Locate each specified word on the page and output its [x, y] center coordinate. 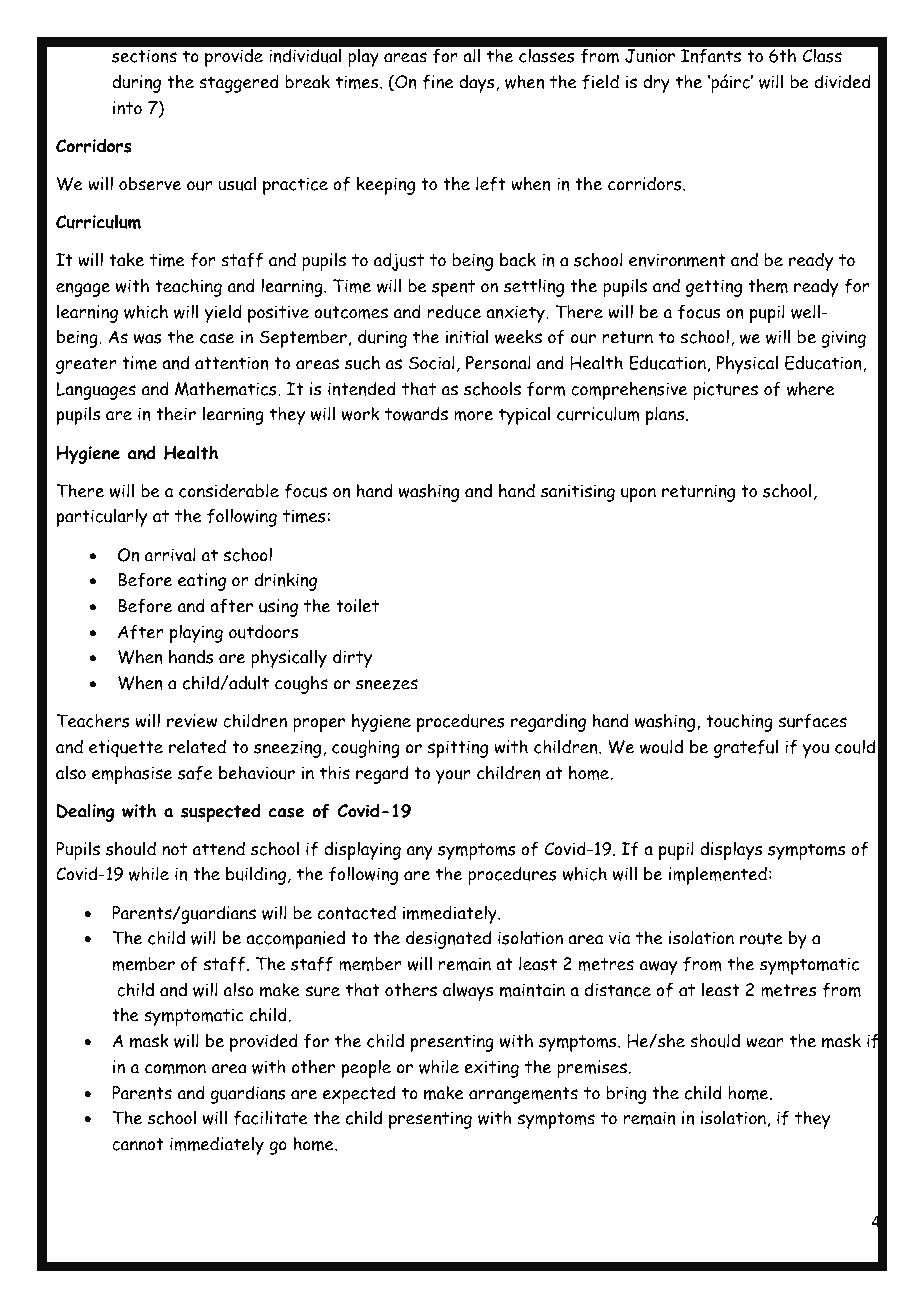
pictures [725, 391]
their [176, 413]
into [127, 108]
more [473, 415]
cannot [138, 1144]
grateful [746, 748]
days [476, 83]
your [453, 777]
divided [843, 81]
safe [195, 773]
